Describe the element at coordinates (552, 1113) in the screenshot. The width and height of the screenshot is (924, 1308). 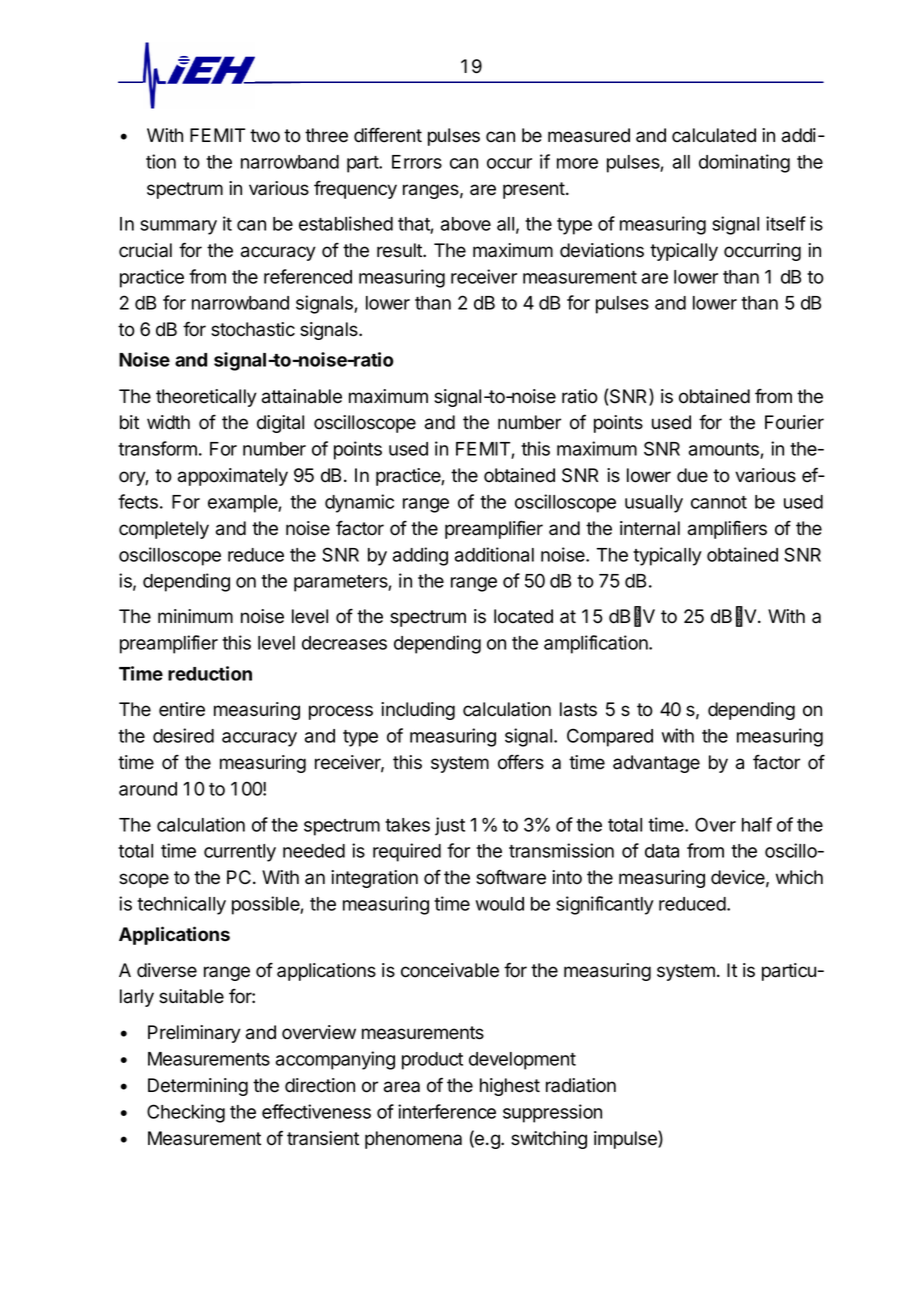
I see `suppression` at that location.
